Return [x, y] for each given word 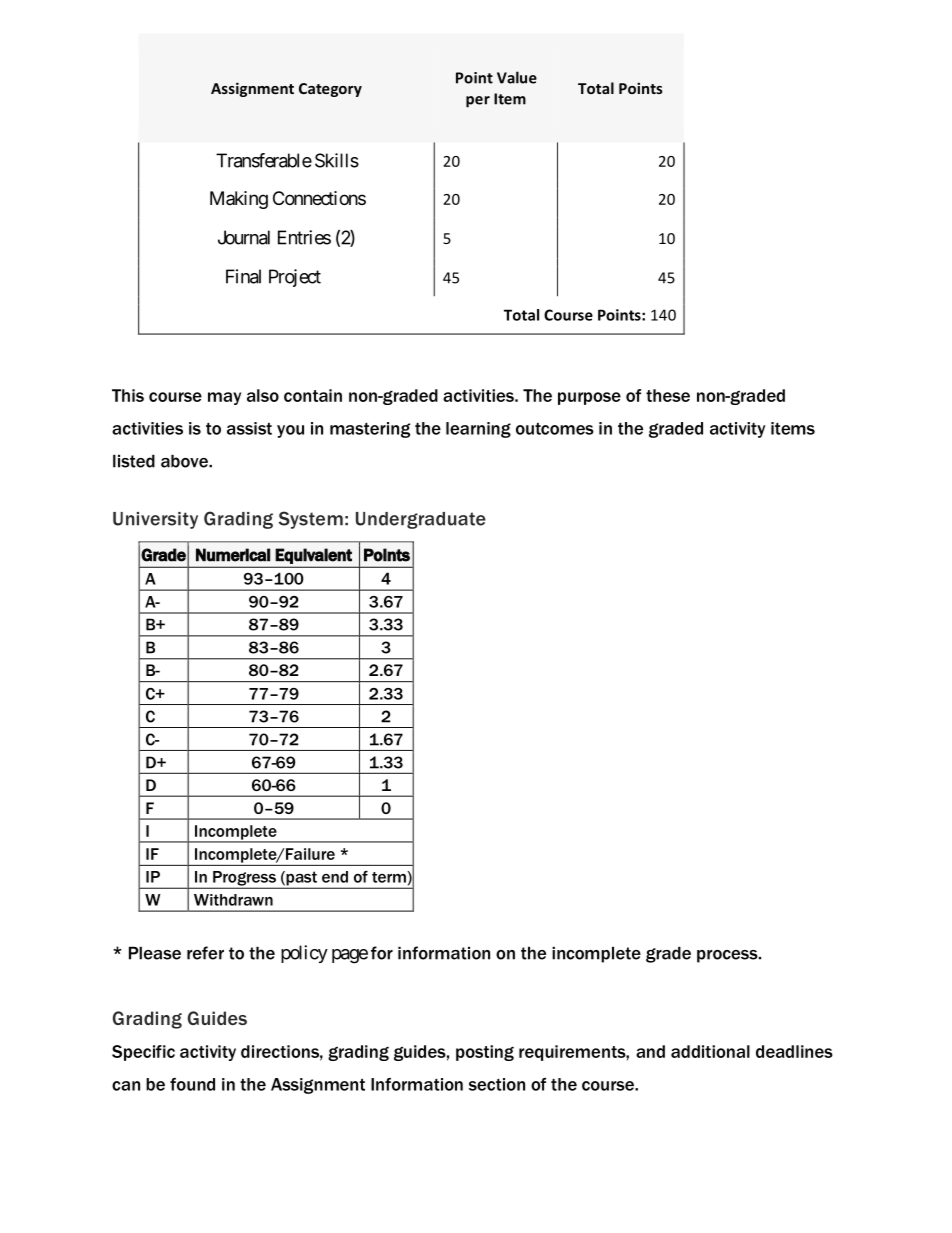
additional [710, 1051]
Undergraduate [421, 520]
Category [330, 90]
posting [485, 1053]
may [224, 398]
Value [517, 77]
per [478, 102]
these [668, 395]
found [192, 1084]
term [390, 877]
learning [478, 430]
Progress [244, 879]
